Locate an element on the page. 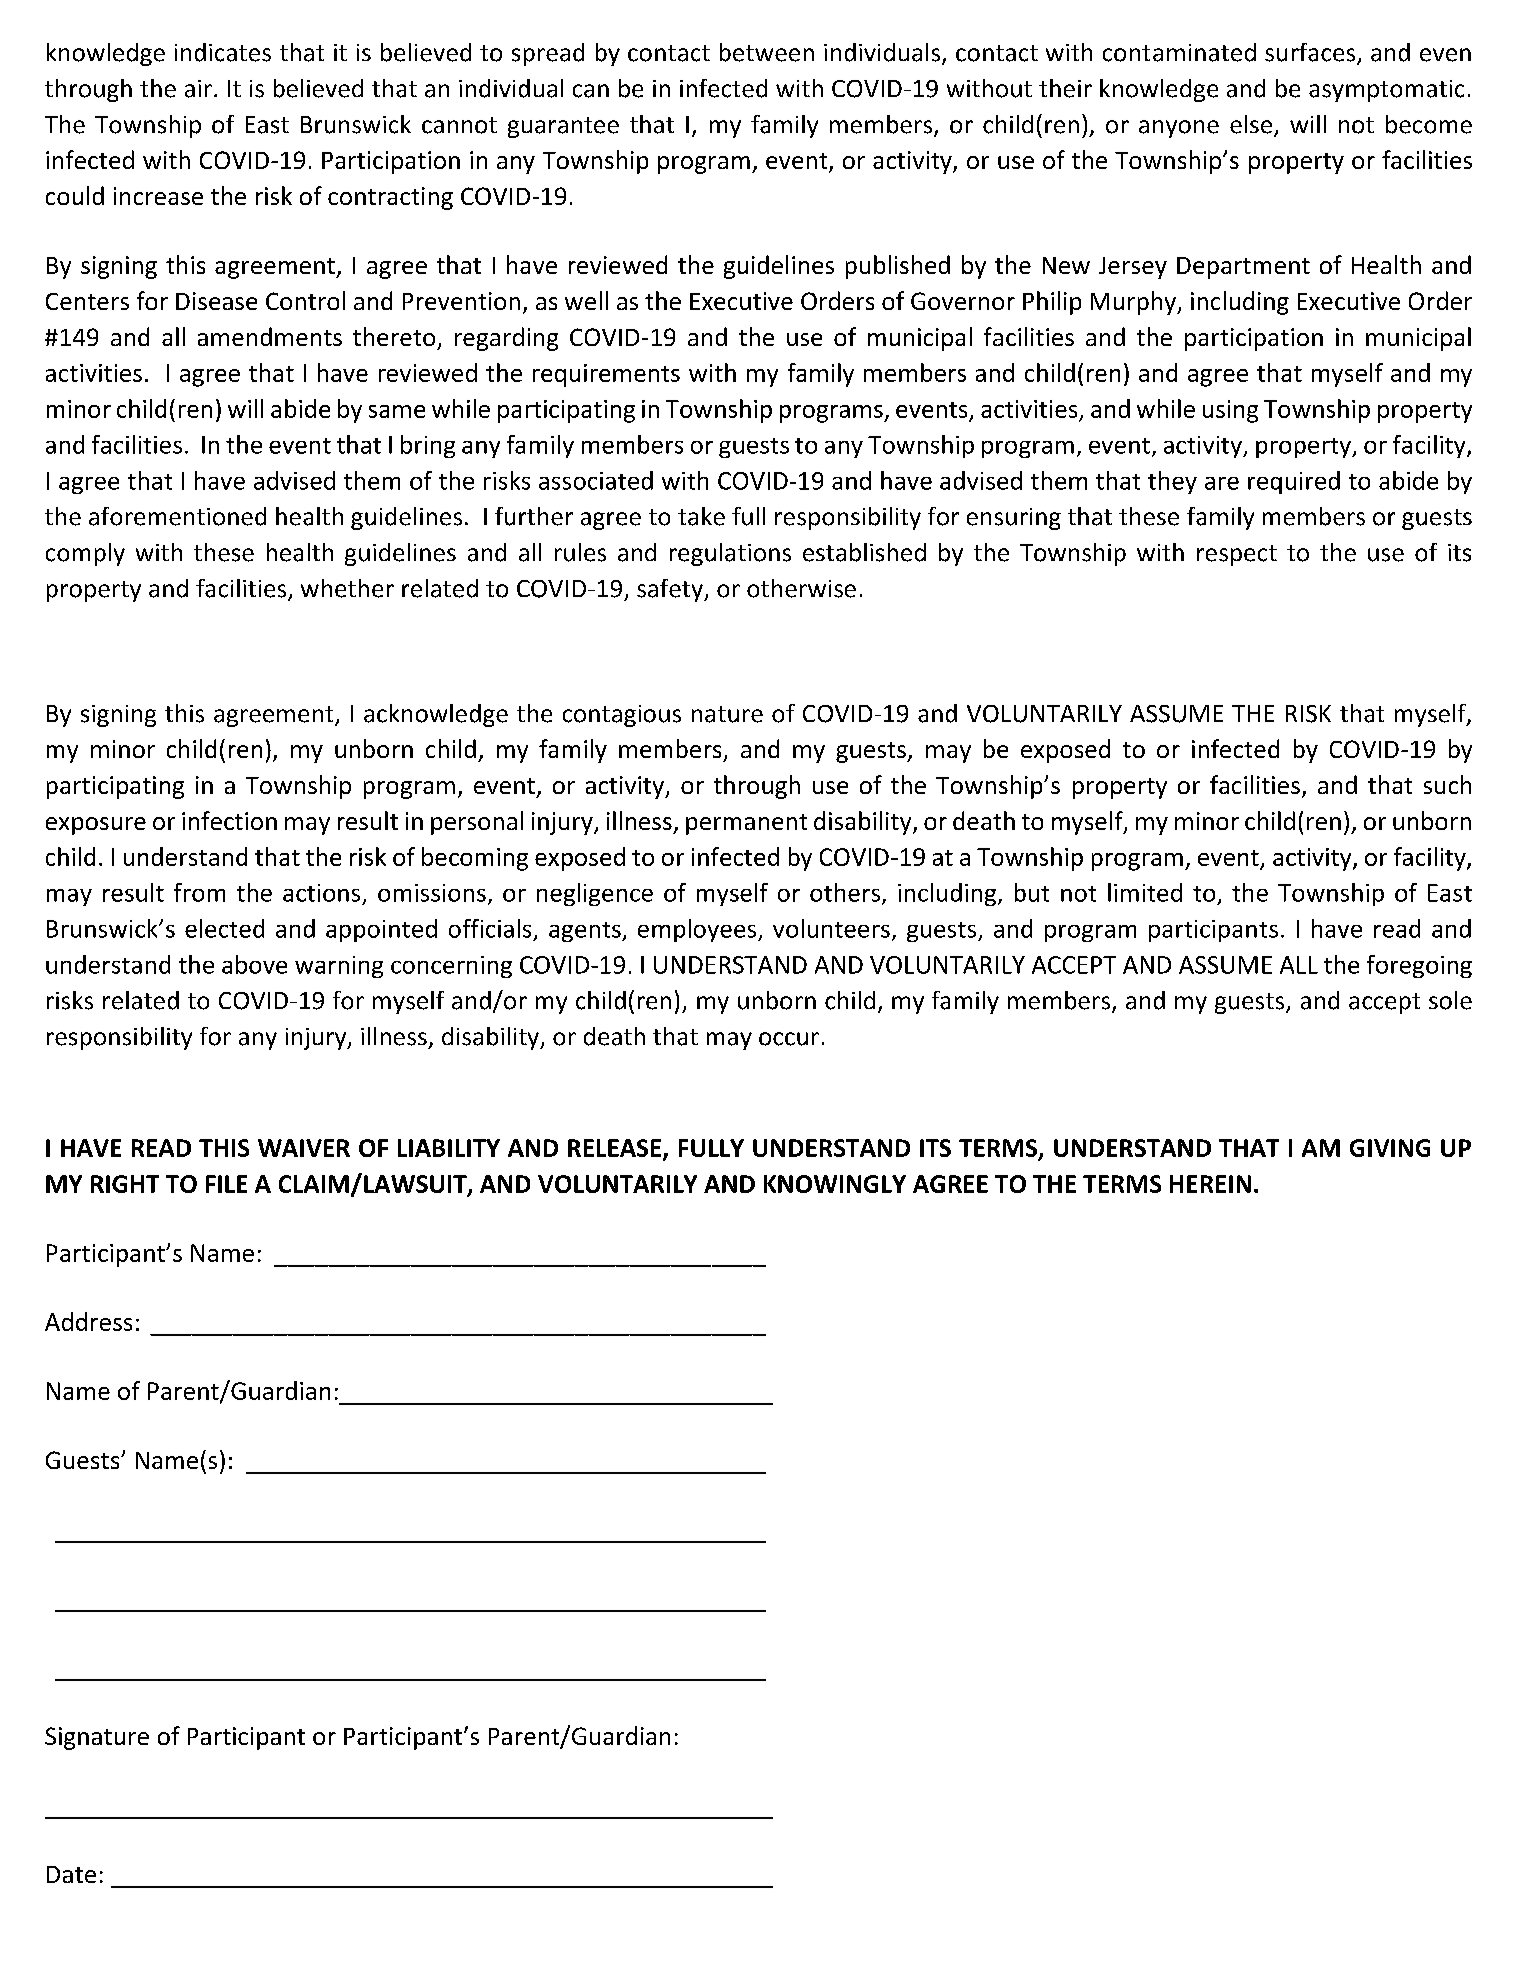  KNOWINGLY is located at coordinates (835, 1184).
